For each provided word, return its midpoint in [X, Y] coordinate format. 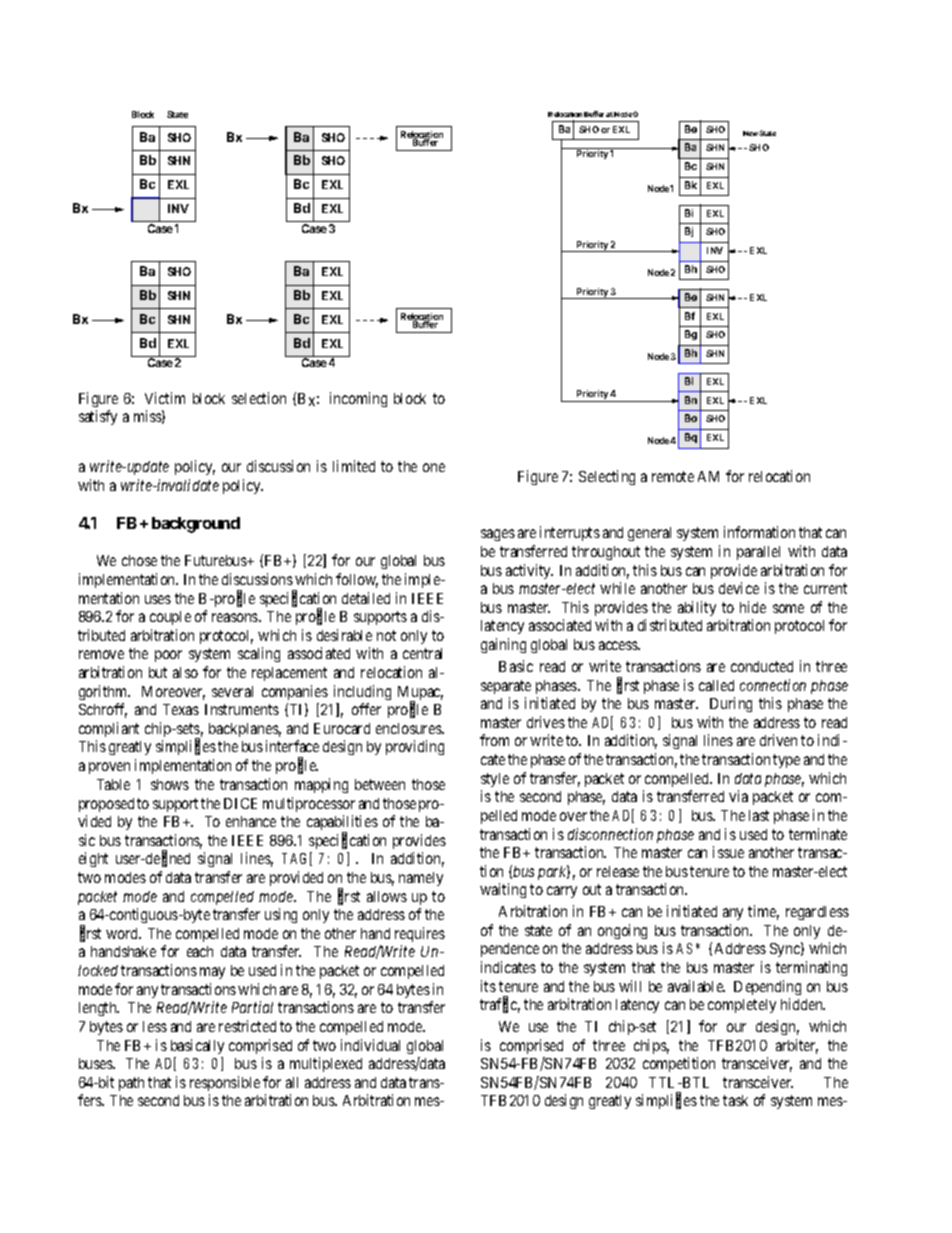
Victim [165, 398]
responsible [225, 1083]
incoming [358, 399]
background [196, 525]
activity [529, 571]
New [750, 133]
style [495, 780]
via [738, 796]
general [649, 534]
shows [170, 784]
